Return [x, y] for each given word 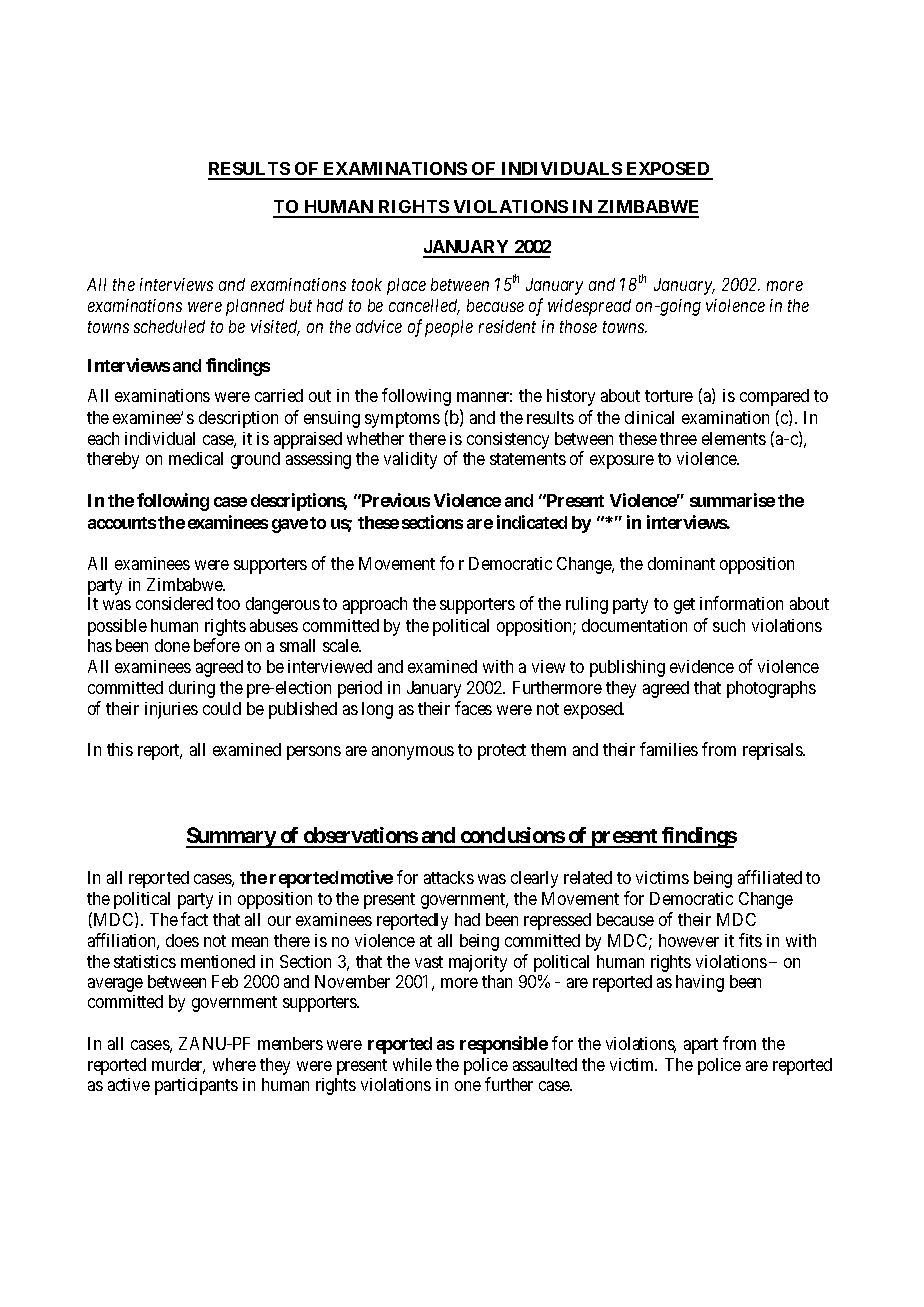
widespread [589, 307]
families [669, 749]
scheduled [169, 326]
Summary [231, 837]
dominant [681, 563]
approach [375, 605]
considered [174, 603]
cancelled [424, 307]
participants [196, 1086]
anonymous [413, 753]
